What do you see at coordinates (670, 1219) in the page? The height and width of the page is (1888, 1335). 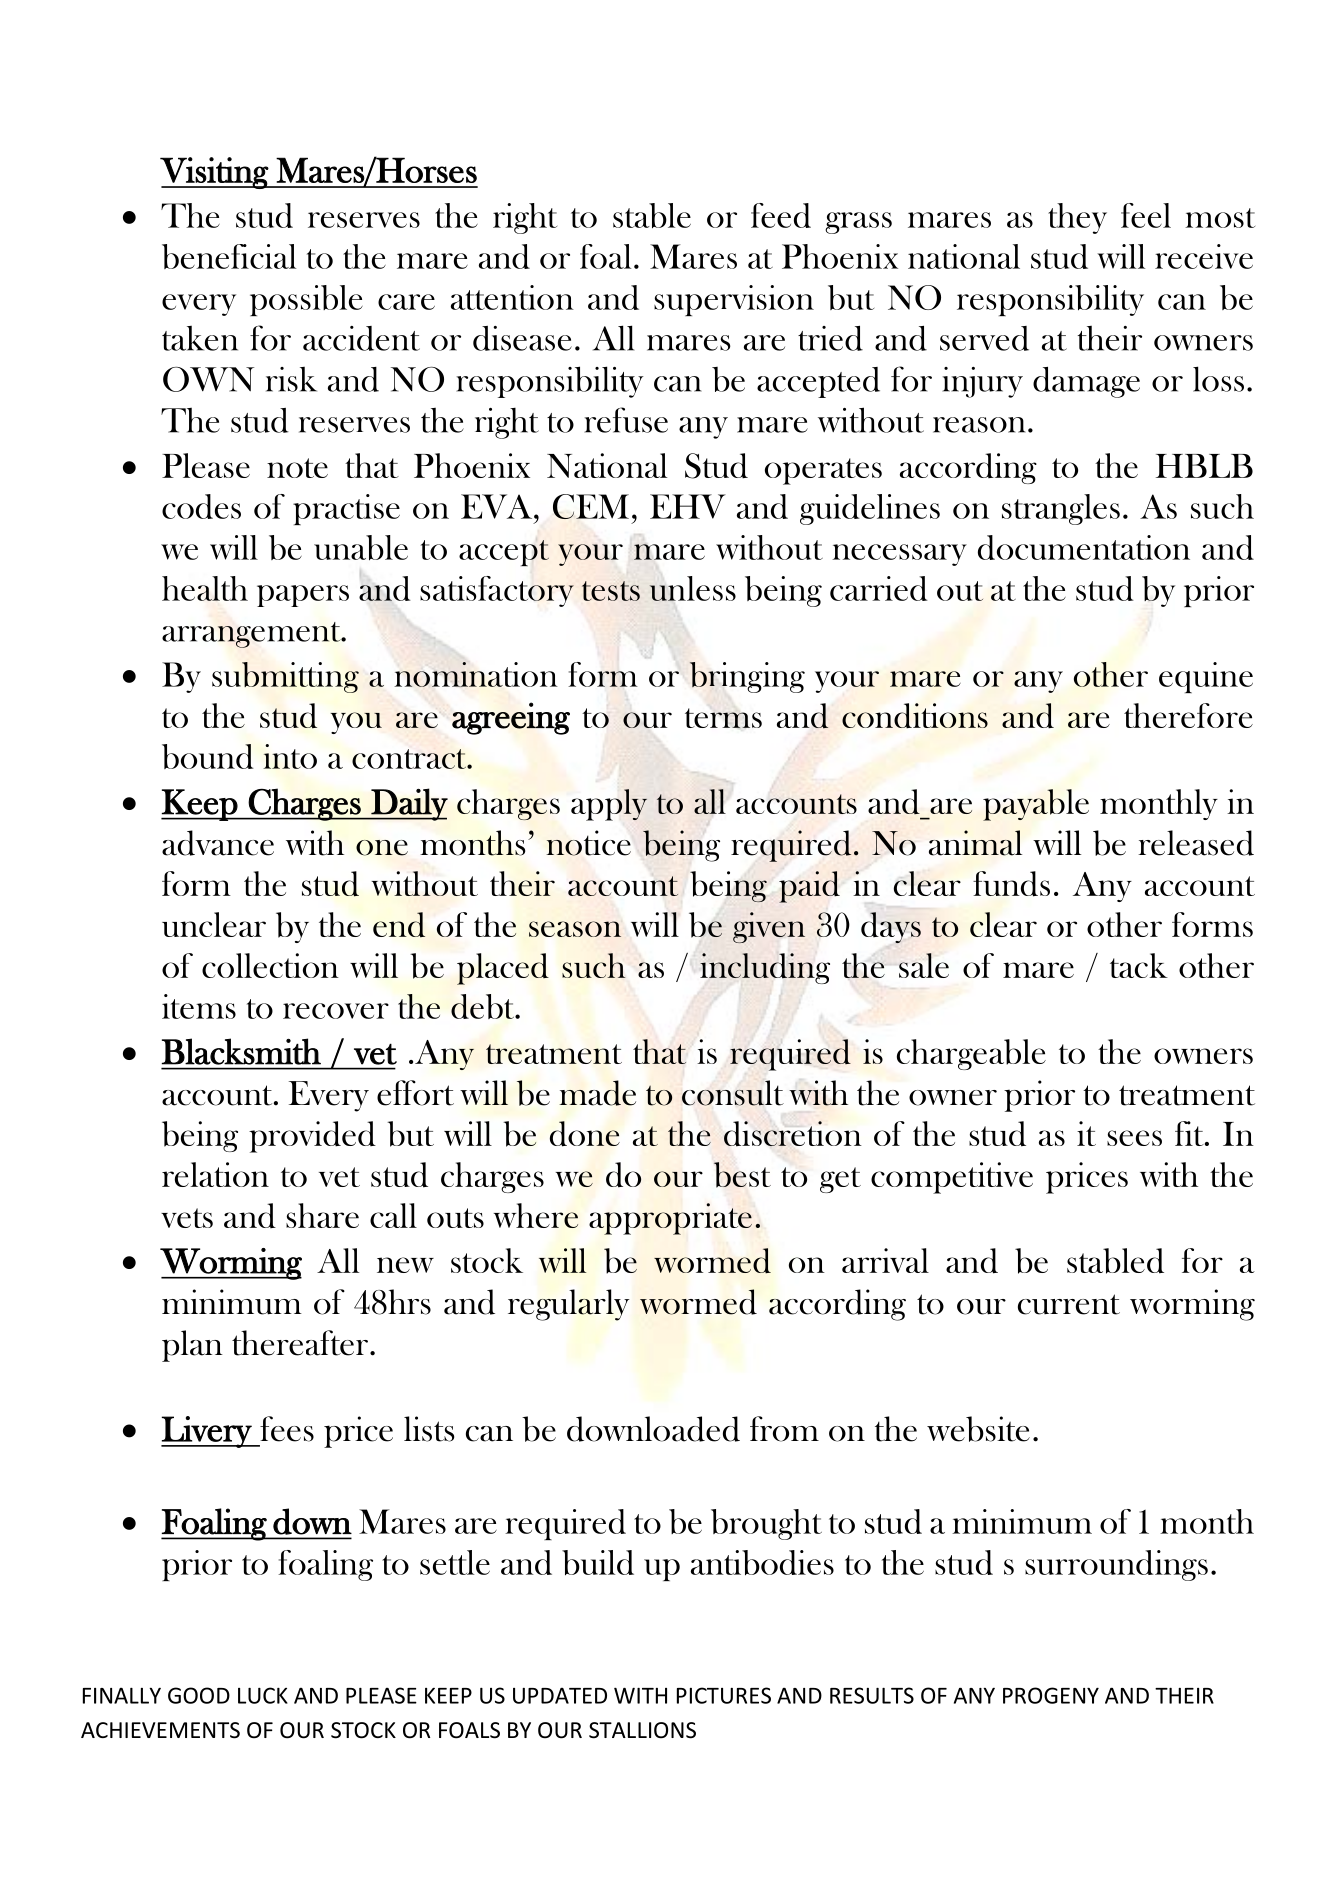 I see `appropriate` at bounding box center [670, 1219].
